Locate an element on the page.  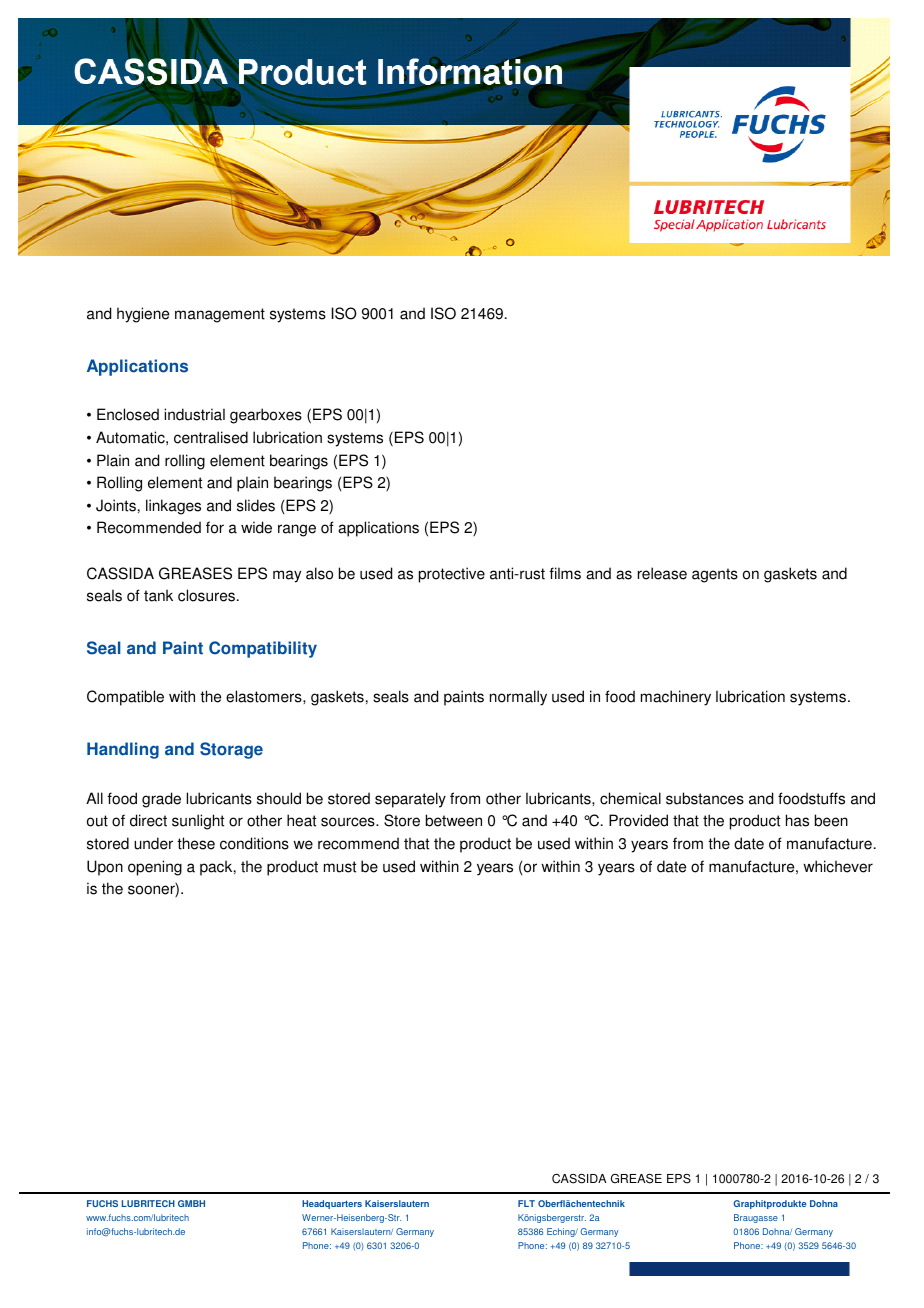
industrial is located at coordinates (194, 414).
